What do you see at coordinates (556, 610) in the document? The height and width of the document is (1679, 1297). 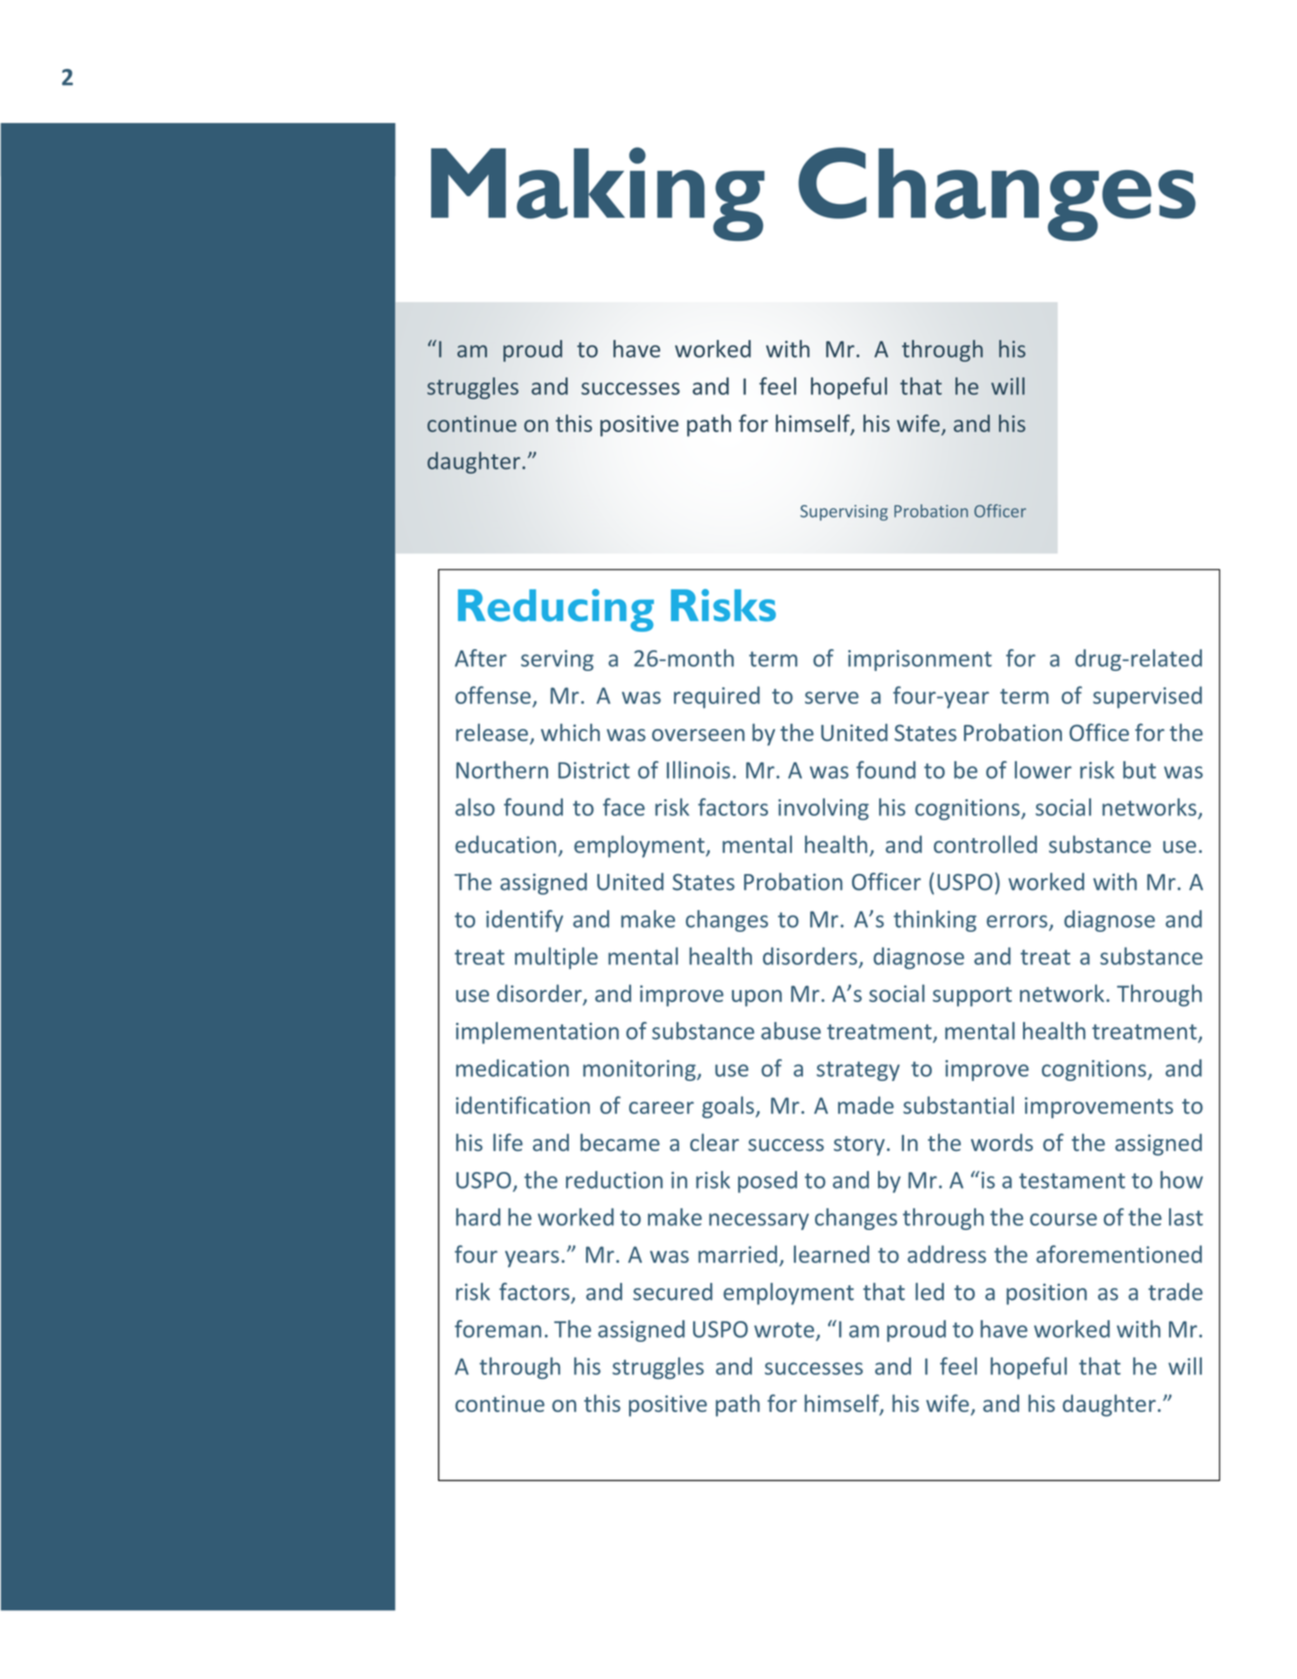 I see `Reducing` at bounding box center [556, 610].
